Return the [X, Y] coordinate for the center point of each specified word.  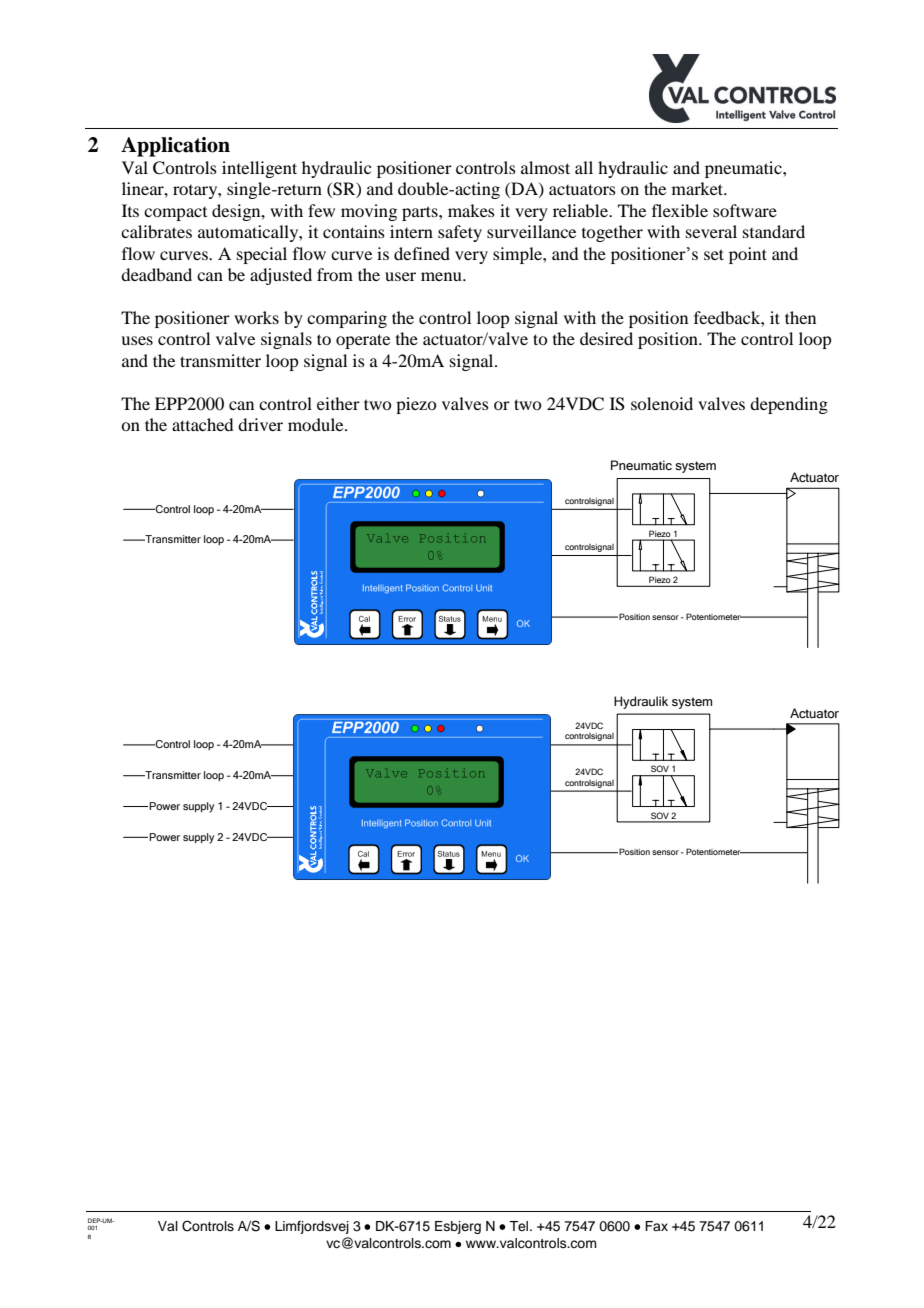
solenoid [662, 403]
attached [202, 424]
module [317, 424]
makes [471, 210]
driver [260, 424]
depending [789, 405]
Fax [656, 1226]
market [699, 188]
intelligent [259, 169]
